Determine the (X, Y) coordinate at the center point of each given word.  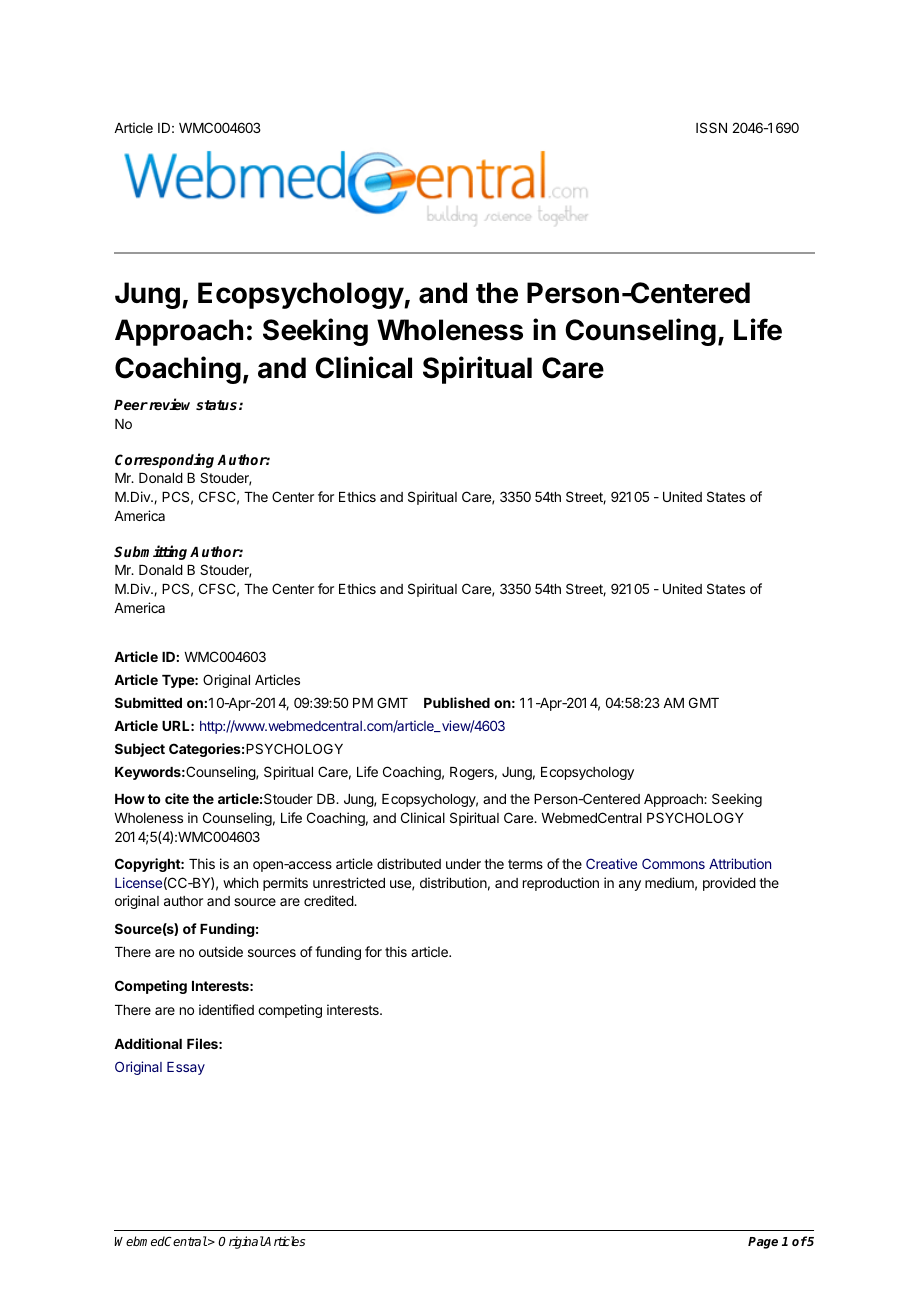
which (240, 882)
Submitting (150, 552)
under (463, 864)
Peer (131, 405)
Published (457, 702)
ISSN (711, 127)
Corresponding (164, 460)
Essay (186, 1068)
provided (729, 884)
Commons (673, 863)
